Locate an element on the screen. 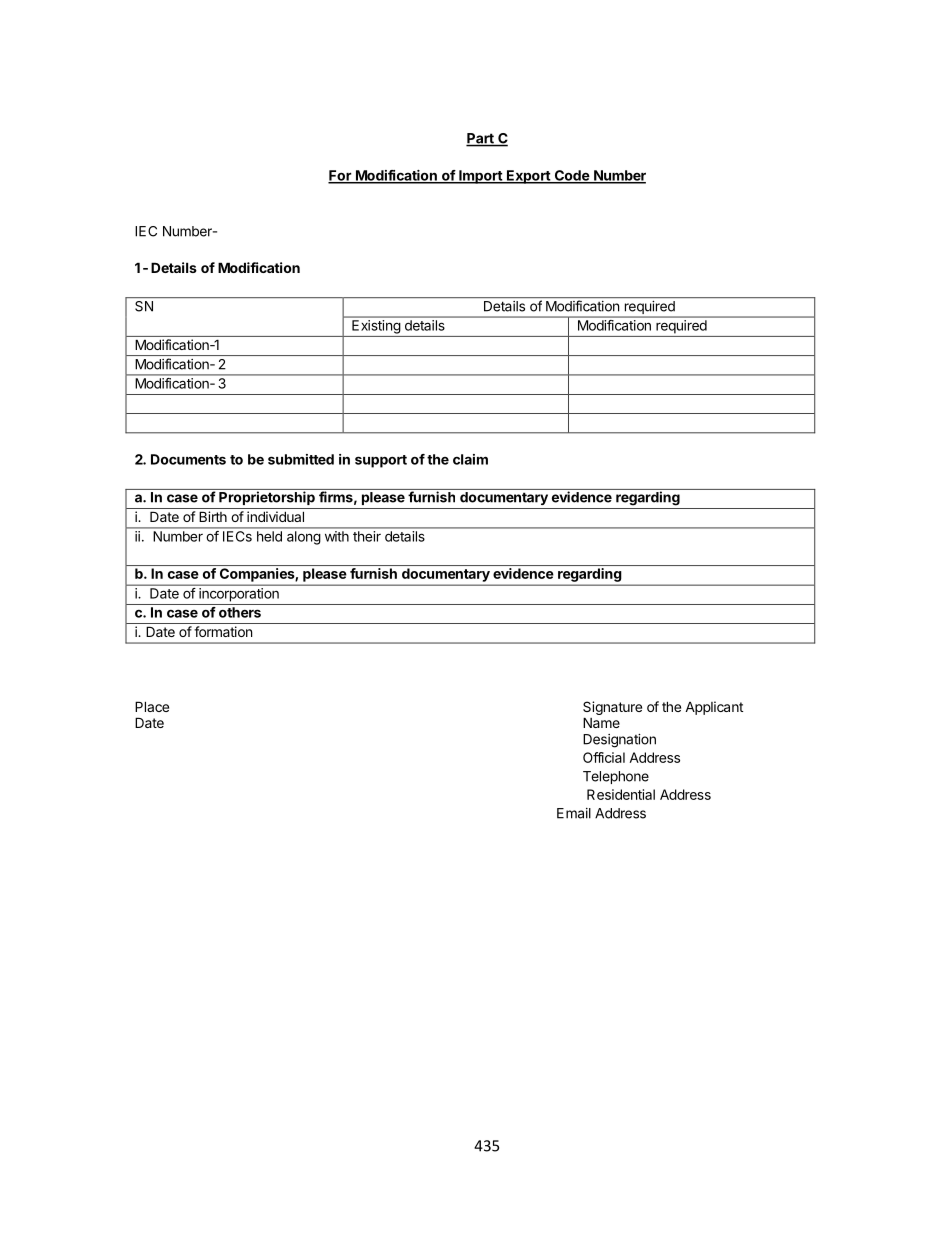 The width and height of the screenshot is (952, 1233). Import is located at coordinates (480, 177).
